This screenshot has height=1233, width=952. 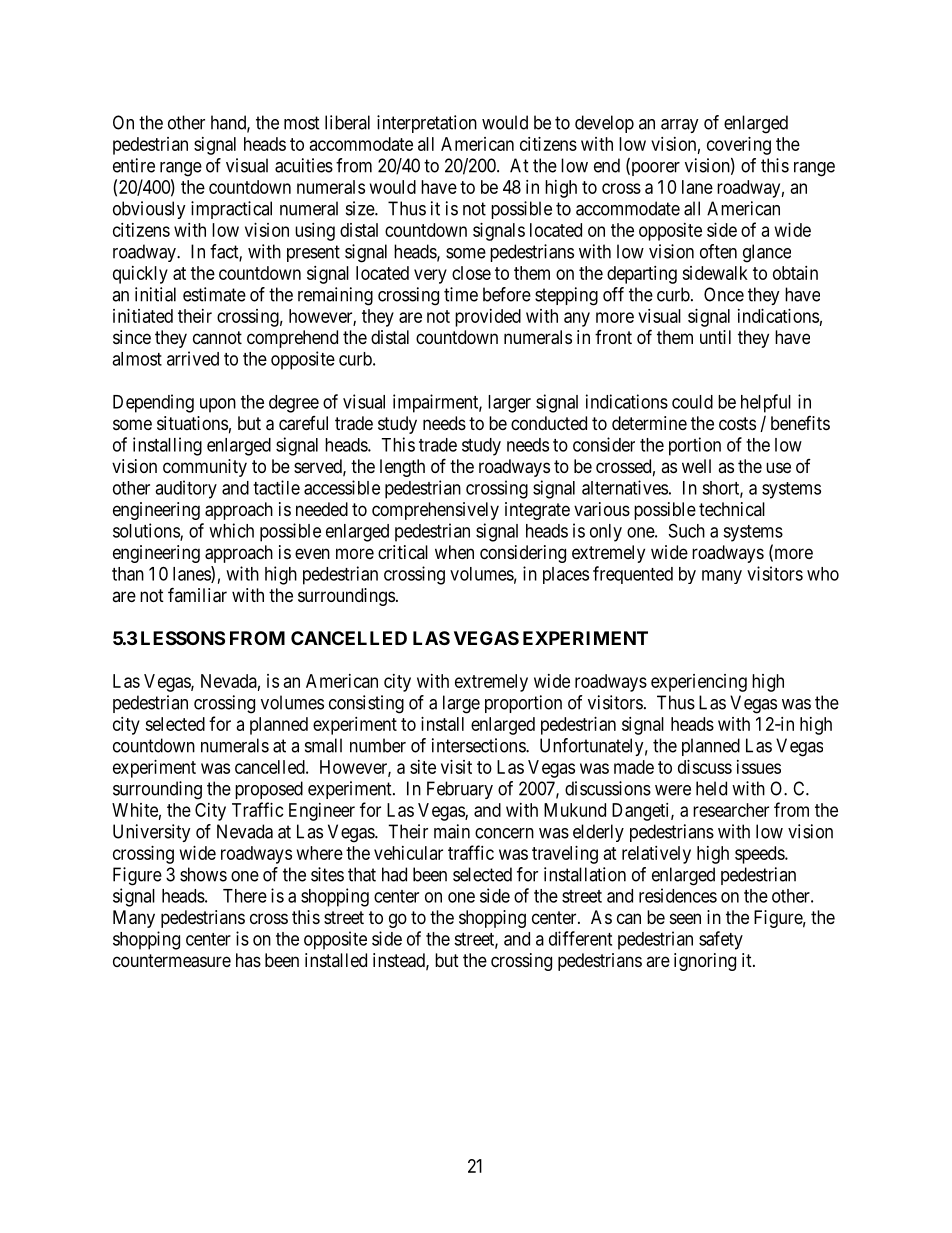 I want to click on costs, so click(x=737, y=423).
